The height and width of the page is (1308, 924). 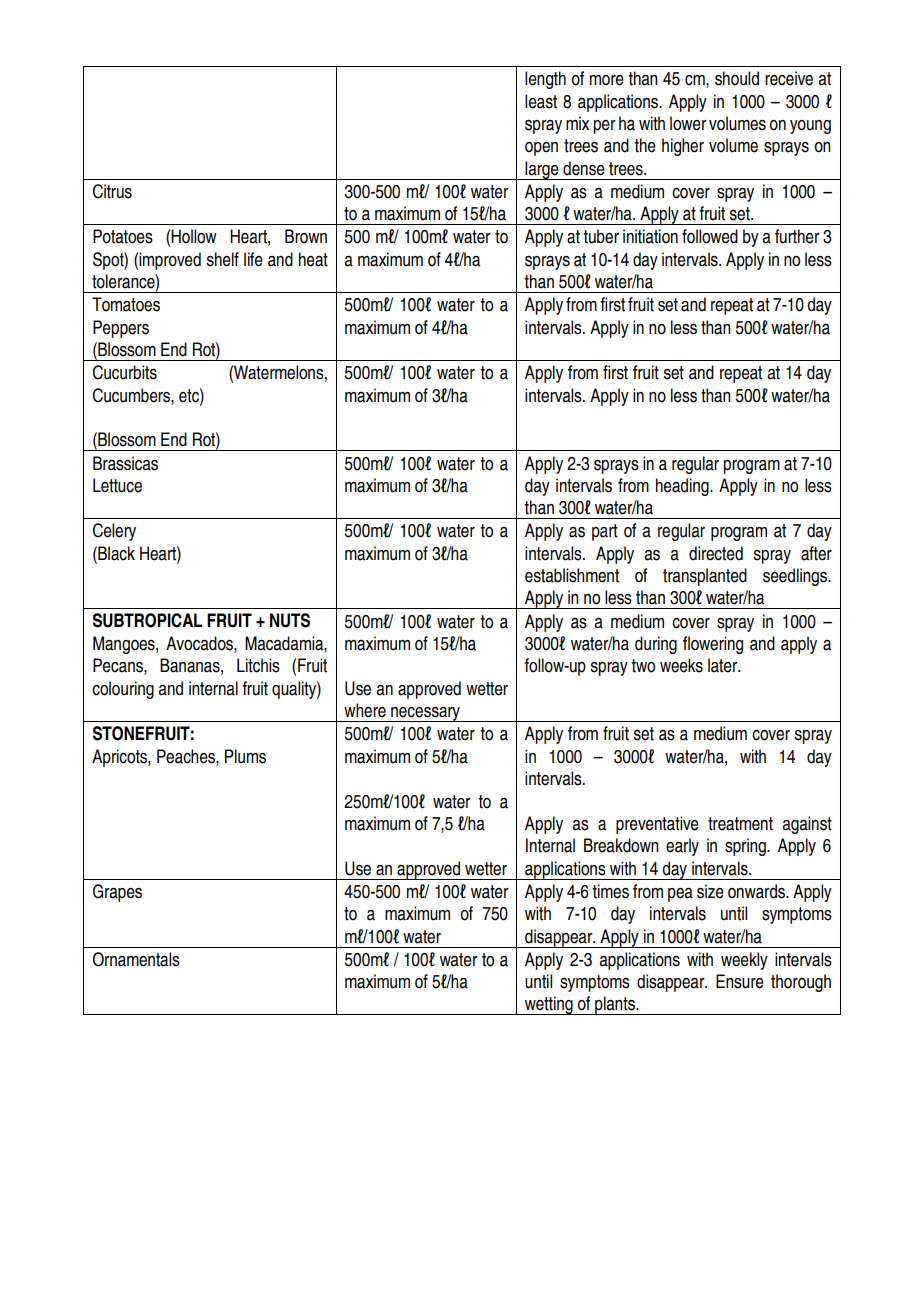 I want to click on least, so click(x=541, y=101).
